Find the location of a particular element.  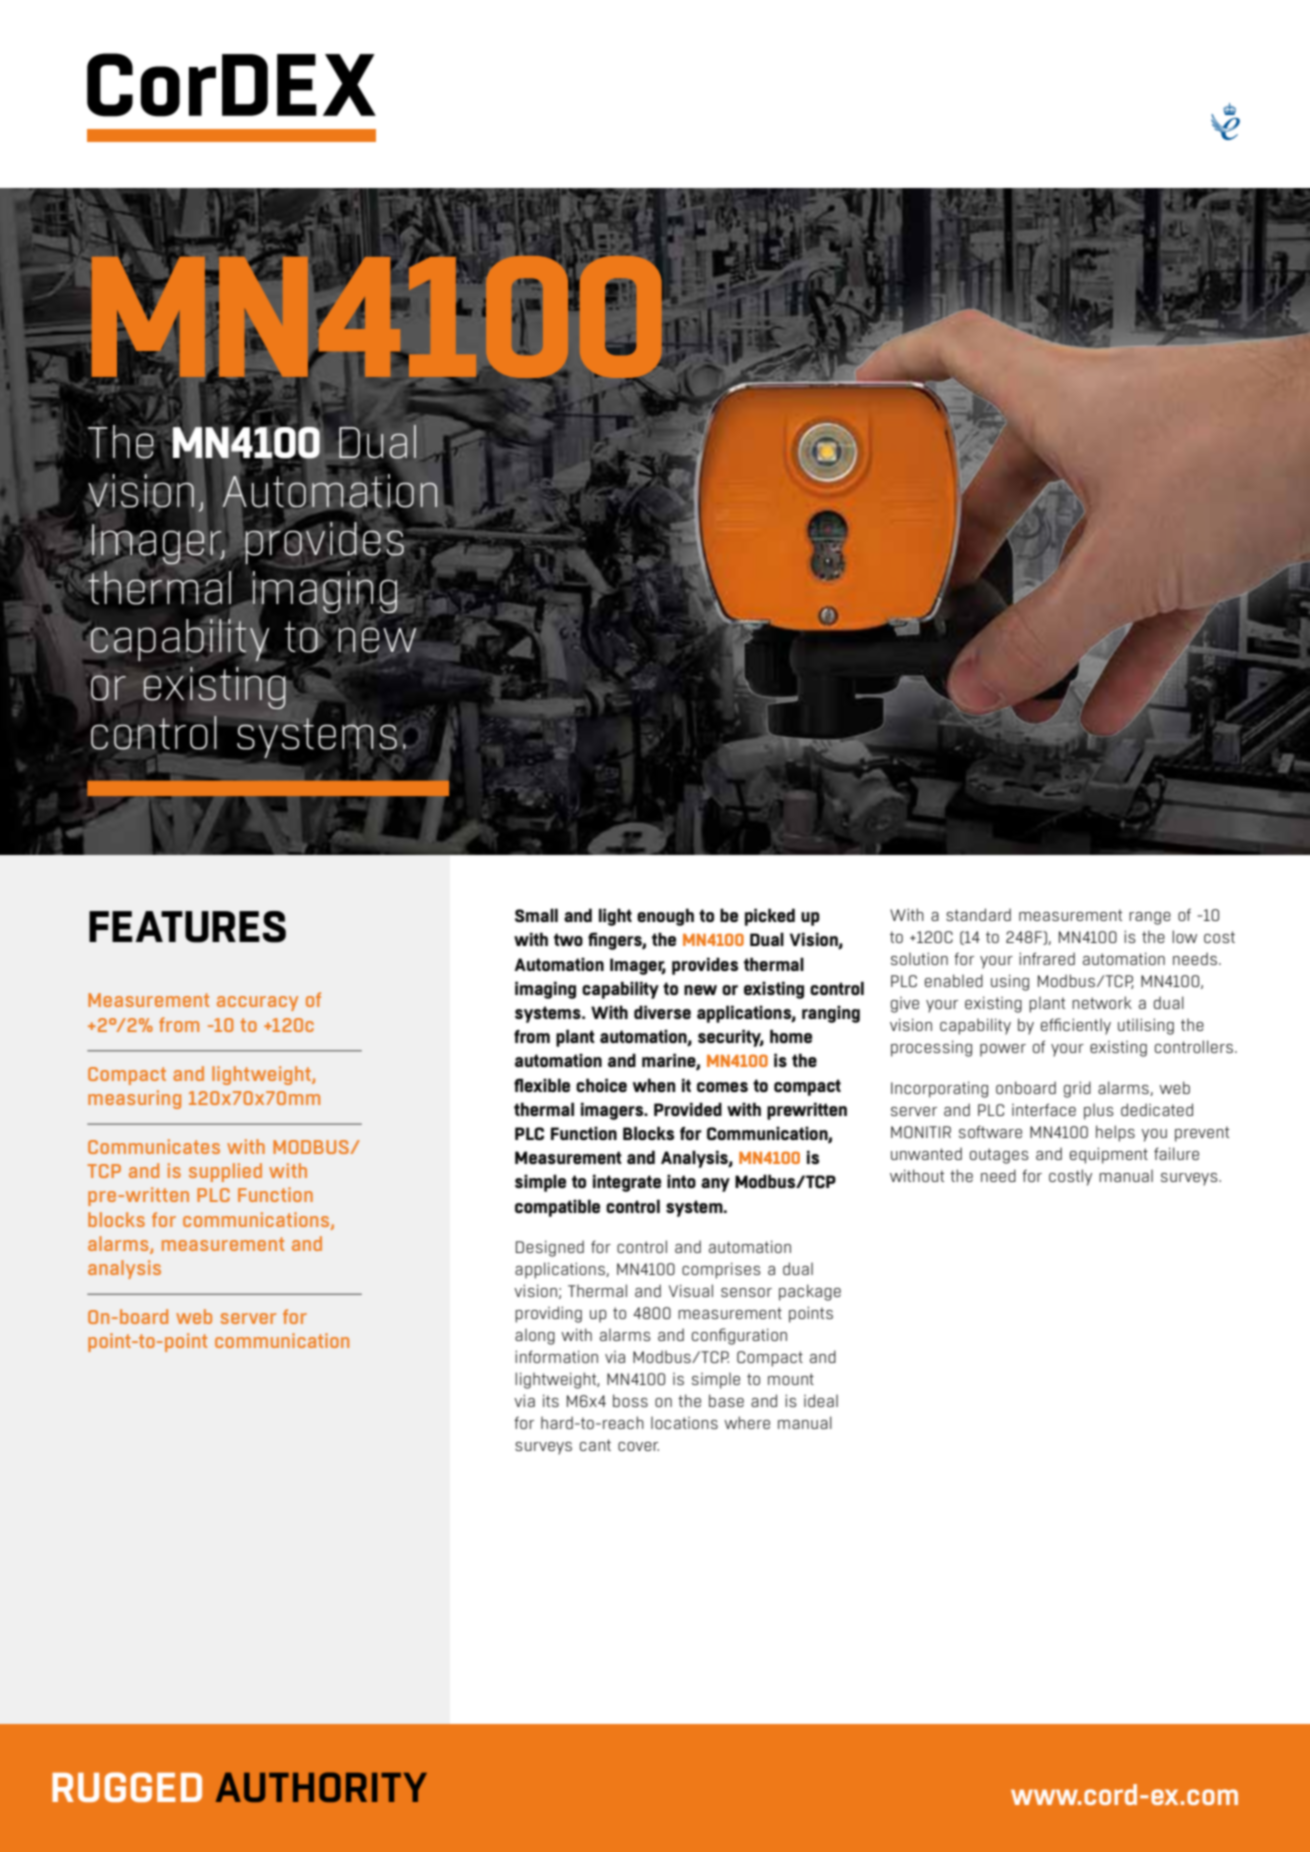

configuration is located at coordinates (739, 1336).
